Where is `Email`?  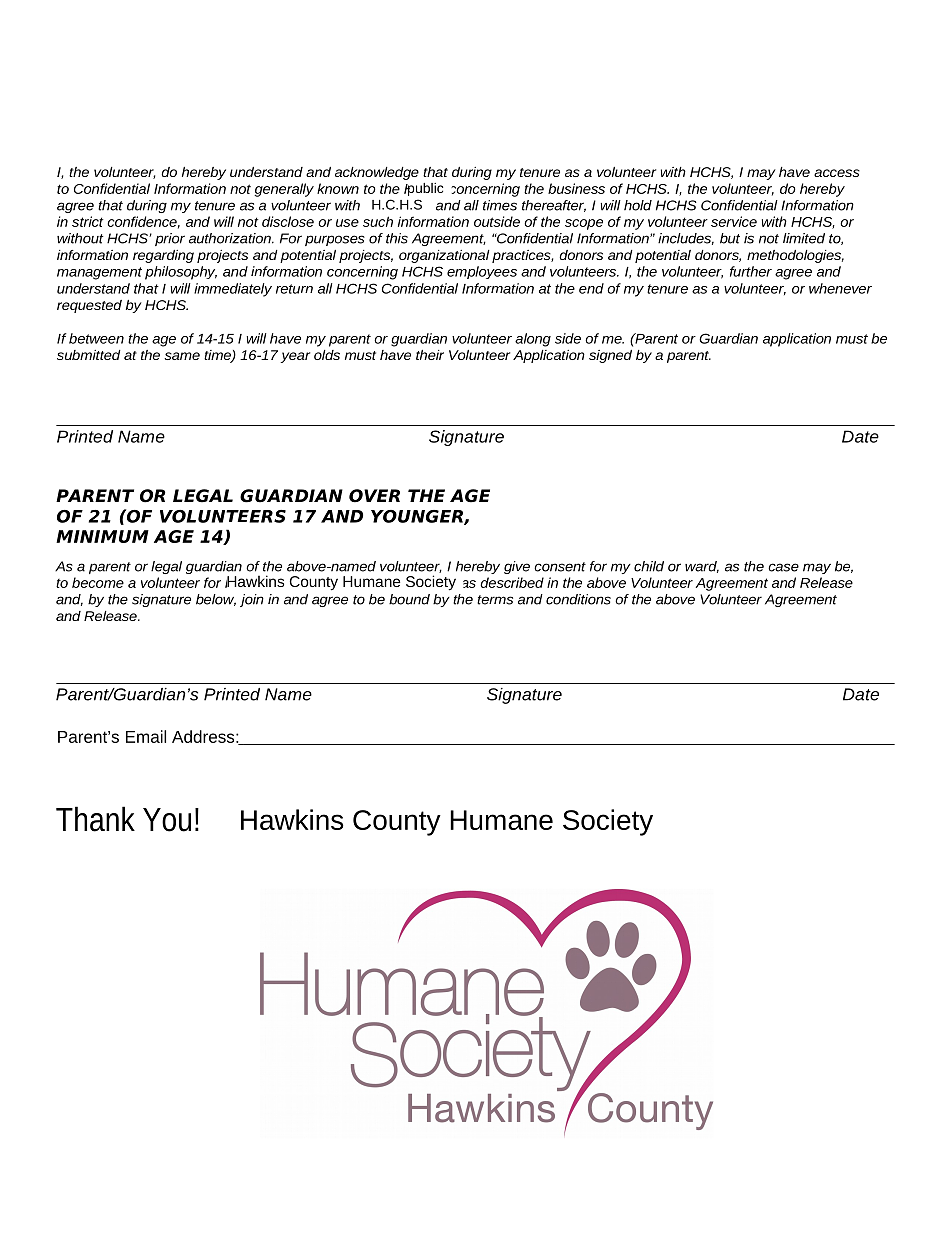 Email is located at coordinates (146, 736).
